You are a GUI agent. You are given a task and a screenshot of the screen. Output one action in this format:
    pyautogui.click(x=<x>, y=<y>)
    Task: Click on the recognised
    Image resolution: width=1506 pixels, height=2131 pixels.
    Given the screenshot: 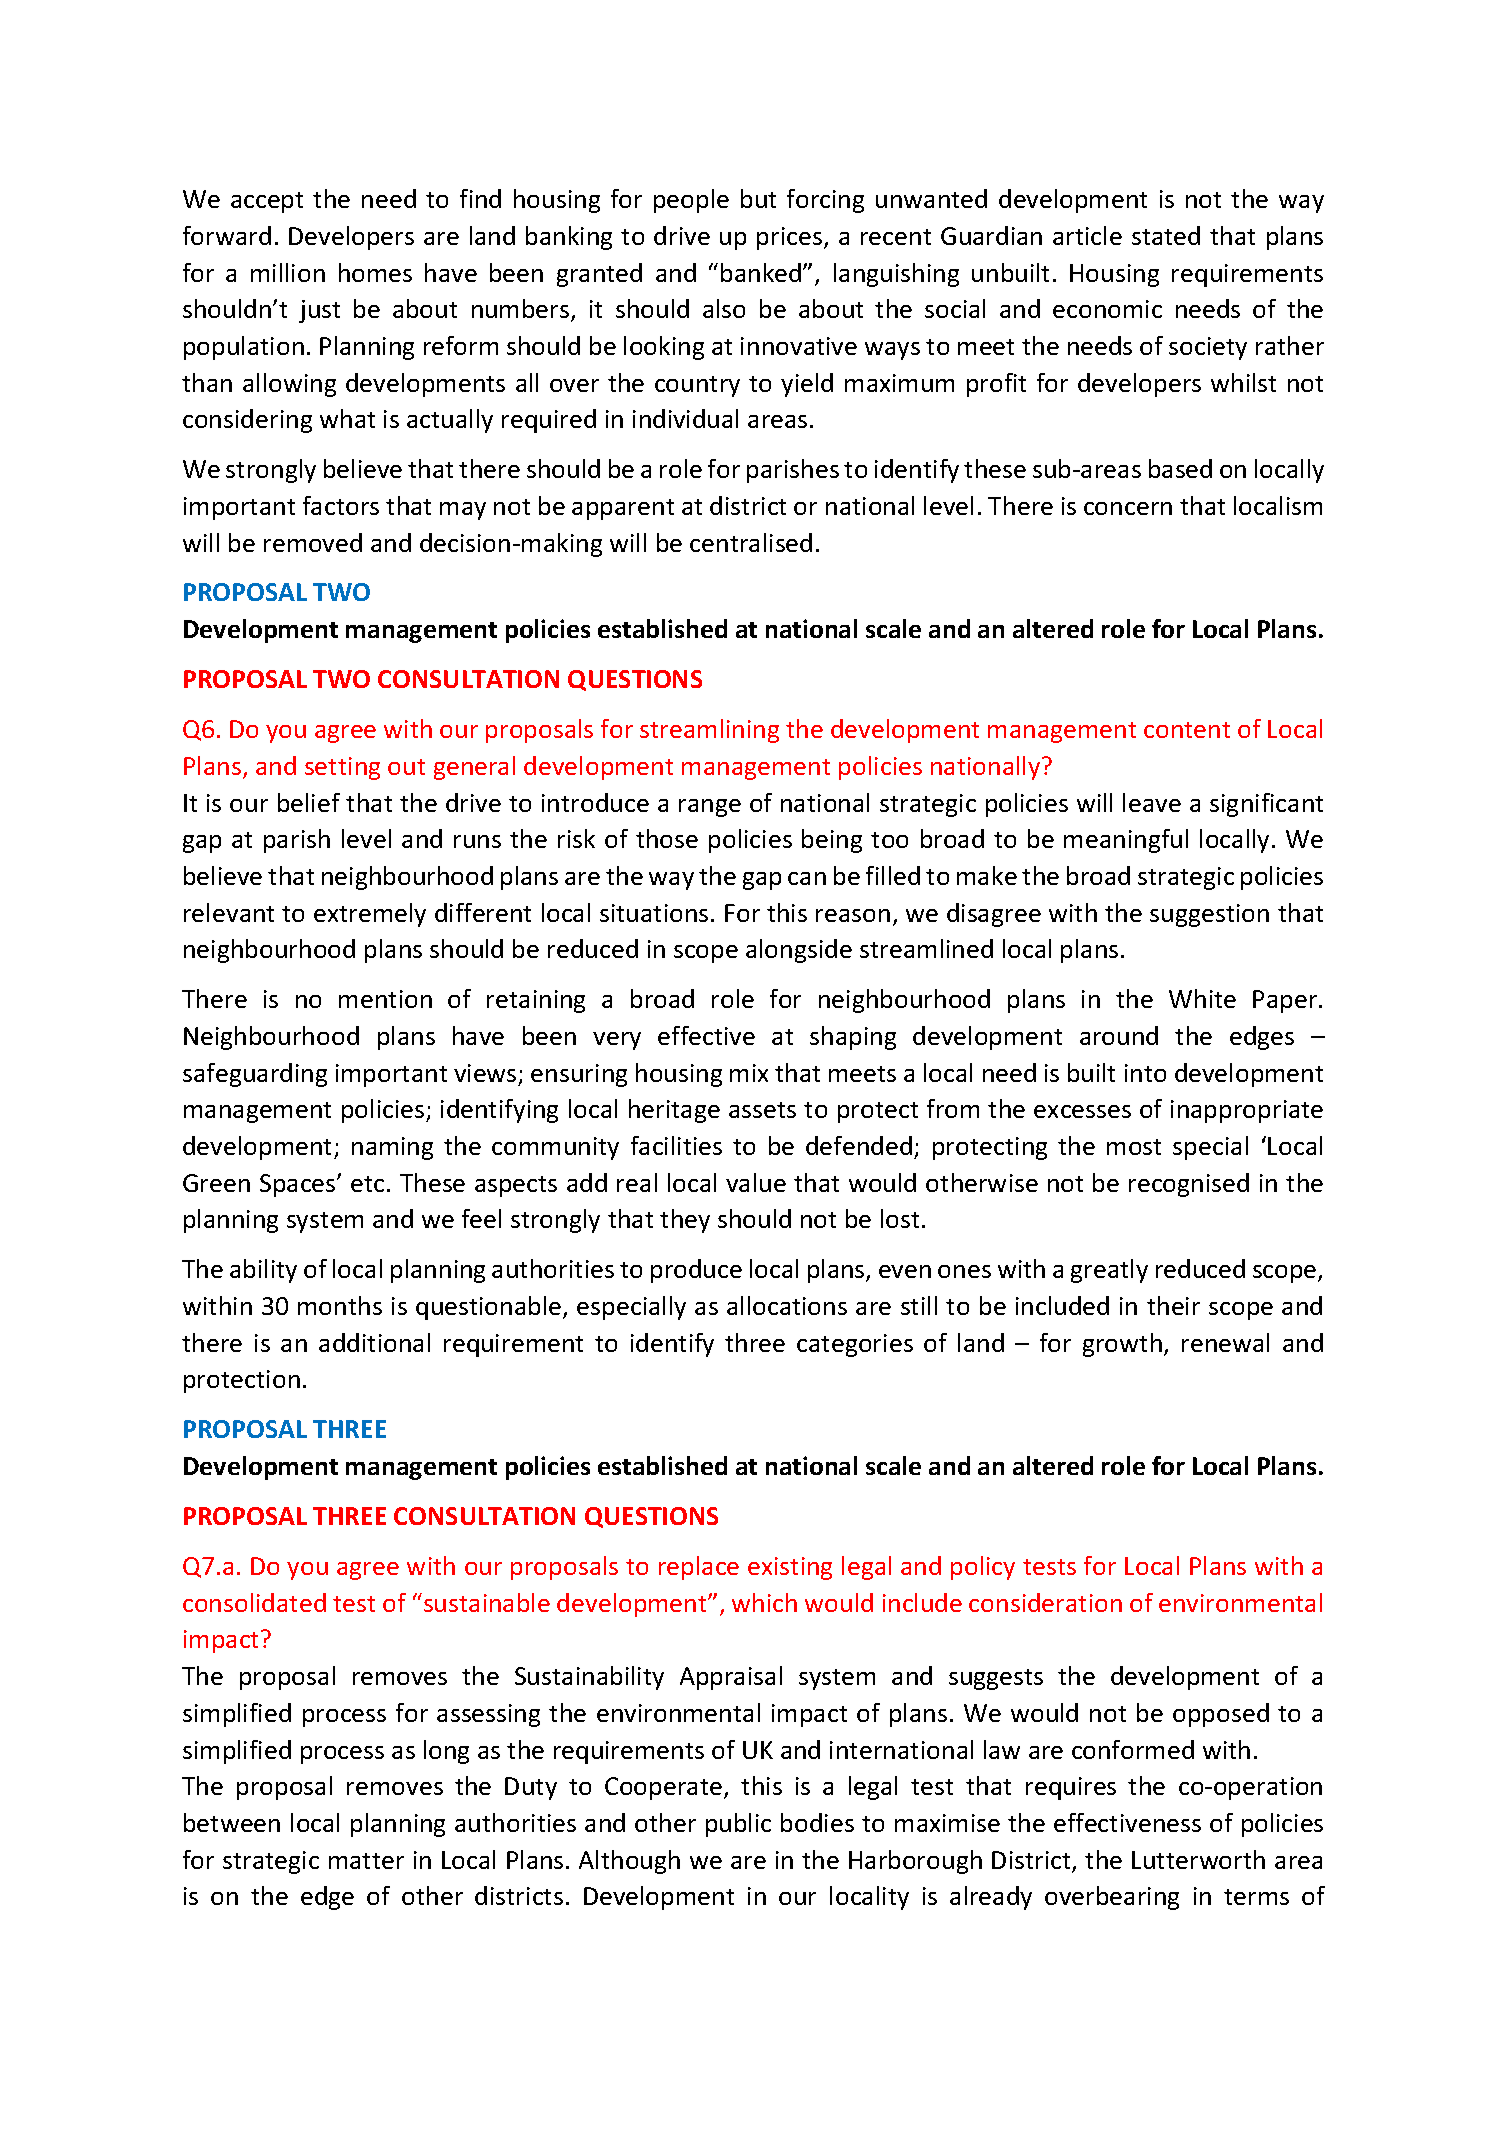 What is the action you would take?
    pyautogui.click(x=1189, y=1185)
